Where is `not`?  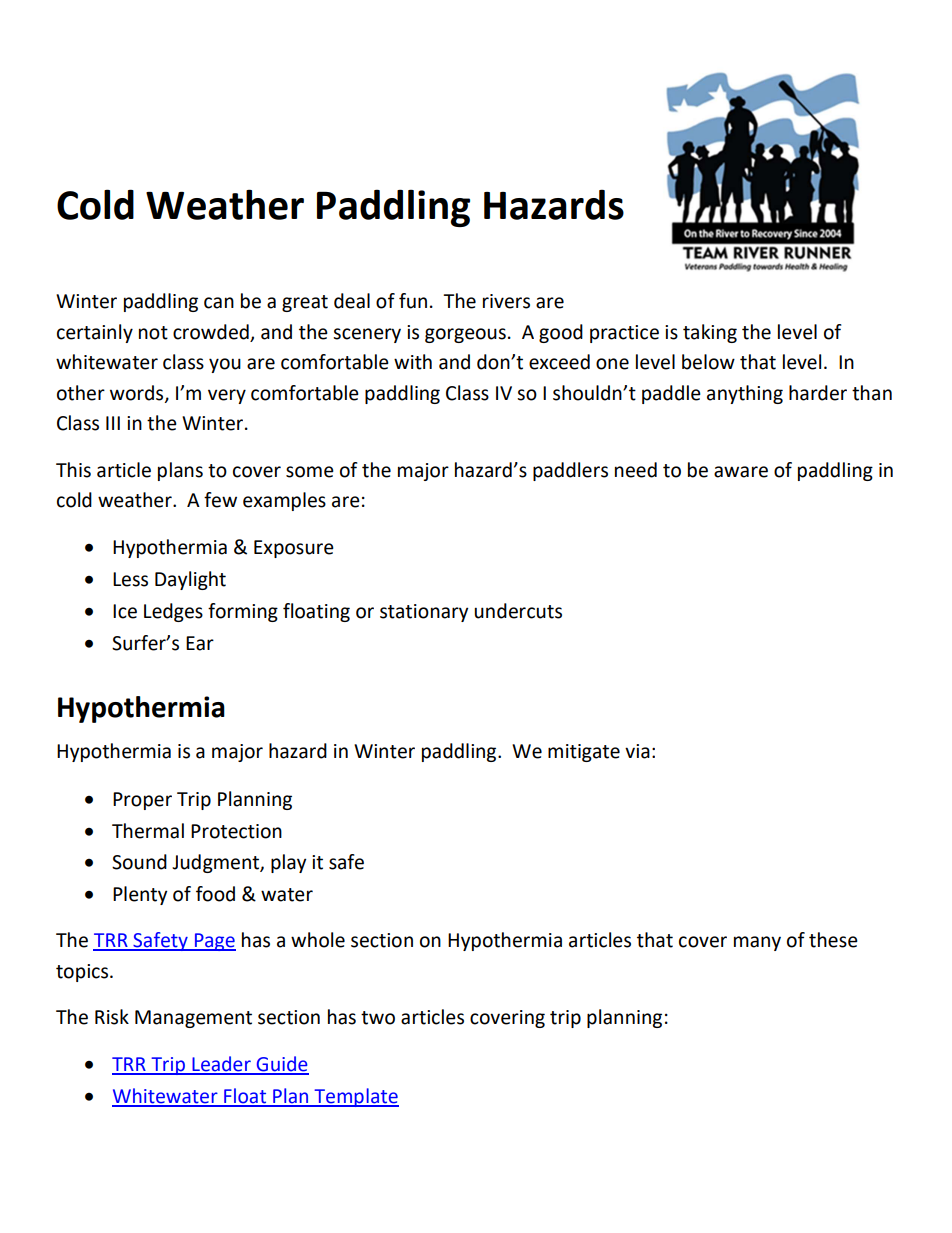 not is located at coordinates (153, 333).
